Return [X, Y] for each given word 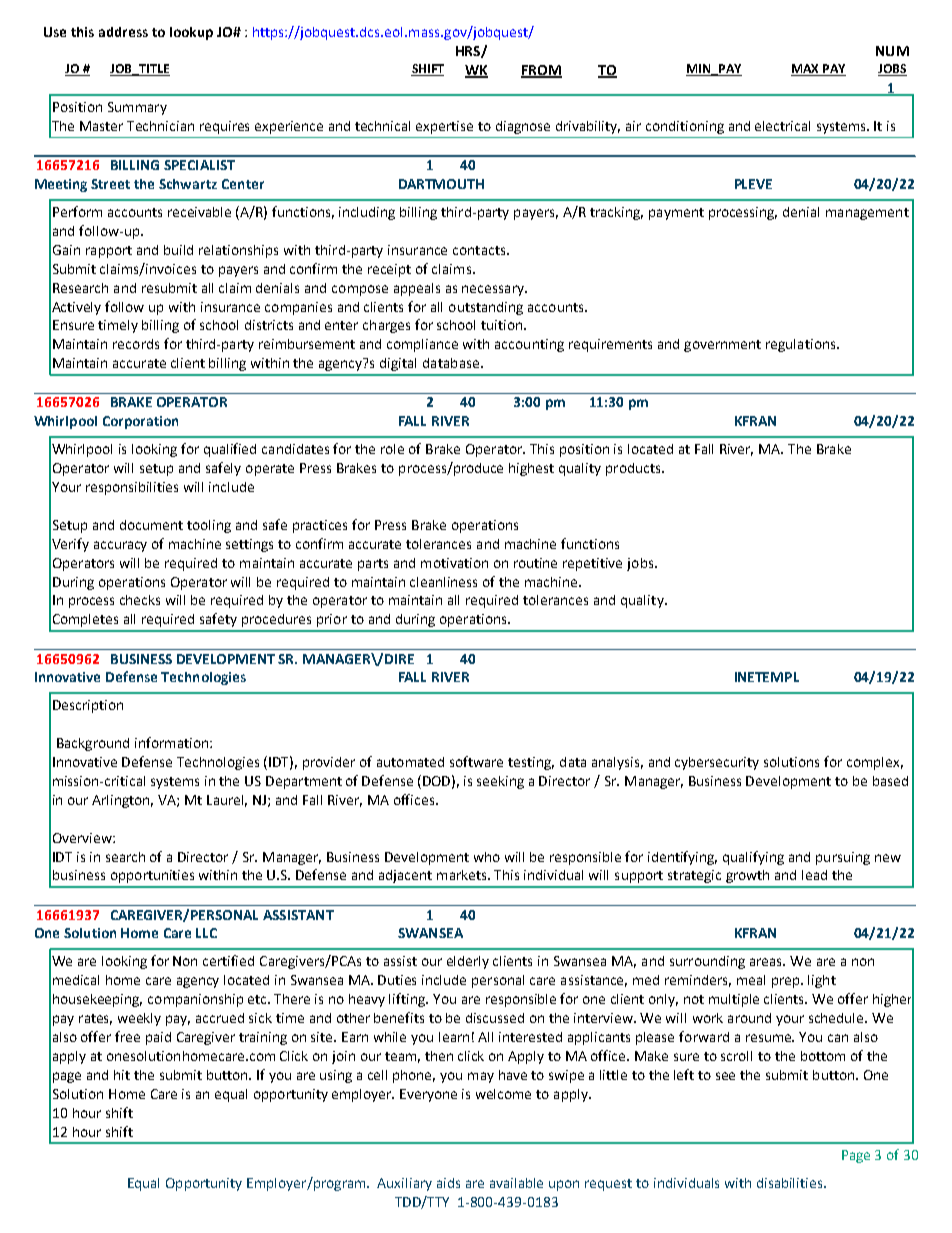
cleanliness [443, 582]
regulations [802, 345]
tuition [503, 325]
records [136, 344]
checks [140, 600]
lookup [191, 33]
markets [463, 875]
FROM [541, 71]
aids [448, 1183]
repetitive [592, 564]
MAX [806, 70]
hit [122, 1075]
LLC [206, 933]
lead [814, 875]
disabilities [791, 1183]
